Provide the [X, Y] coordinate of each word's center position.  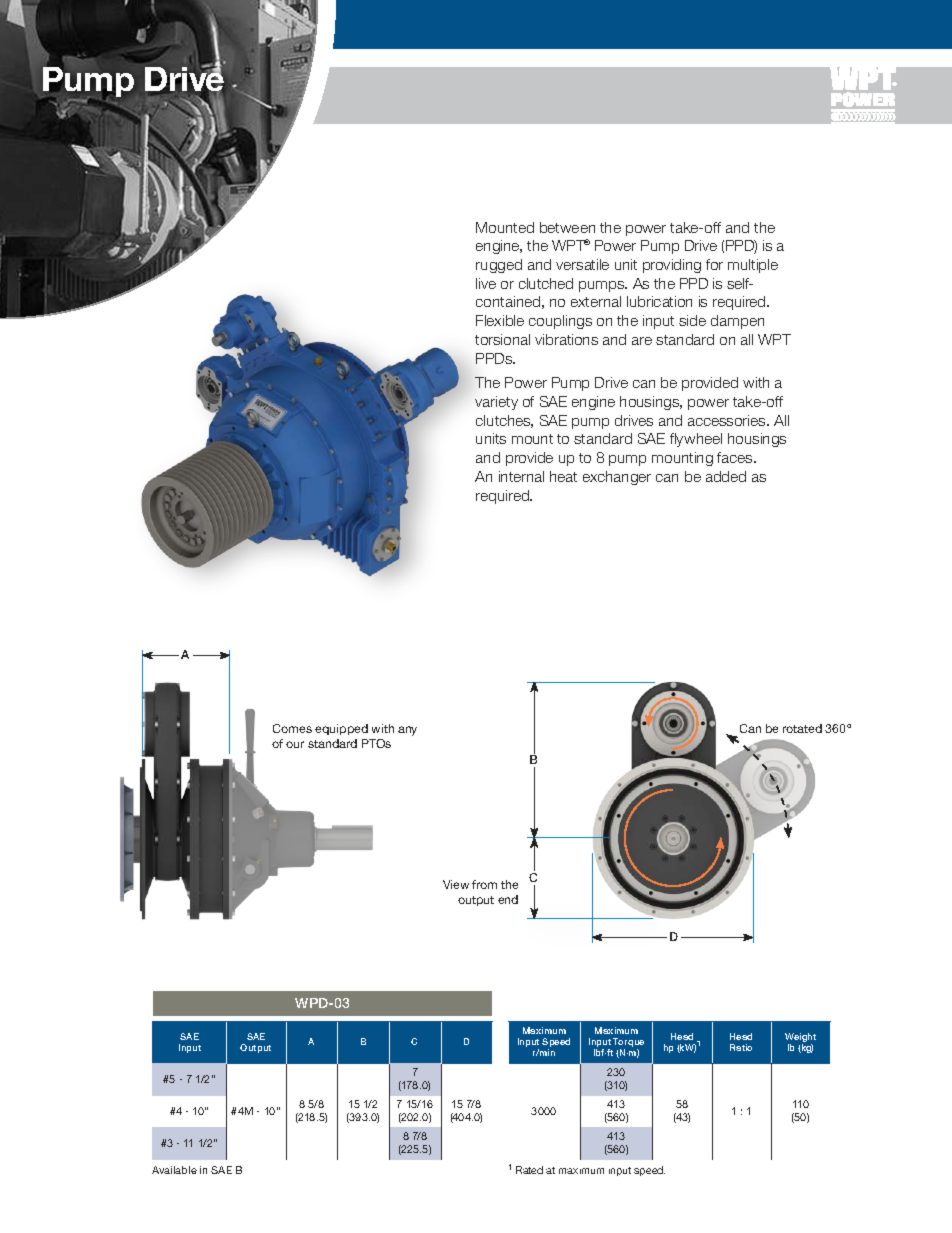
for [714, 264]
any [407, 731]
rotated [802, 728]
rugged [499, 266]
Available [174, 1170]
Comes [292, 728]
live [486, 283]
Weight [800, 1039]
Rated [529, 1170]
